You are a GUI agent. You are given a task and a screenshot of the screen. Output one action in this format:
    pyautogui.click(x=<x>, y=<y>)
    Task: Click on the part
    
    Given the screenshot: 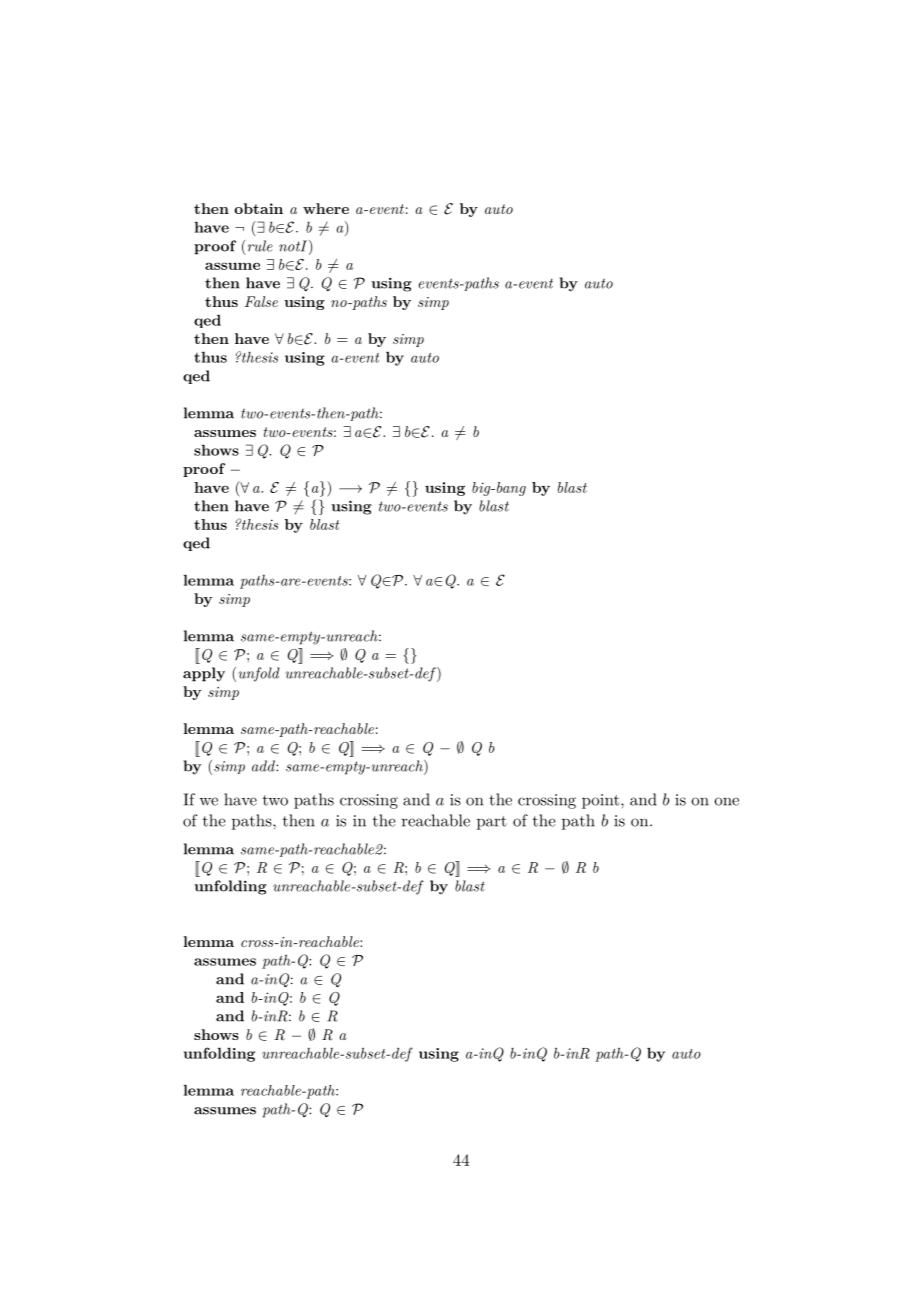 What is the action you would take?
    pyautogui.click(x=492, y=823)
